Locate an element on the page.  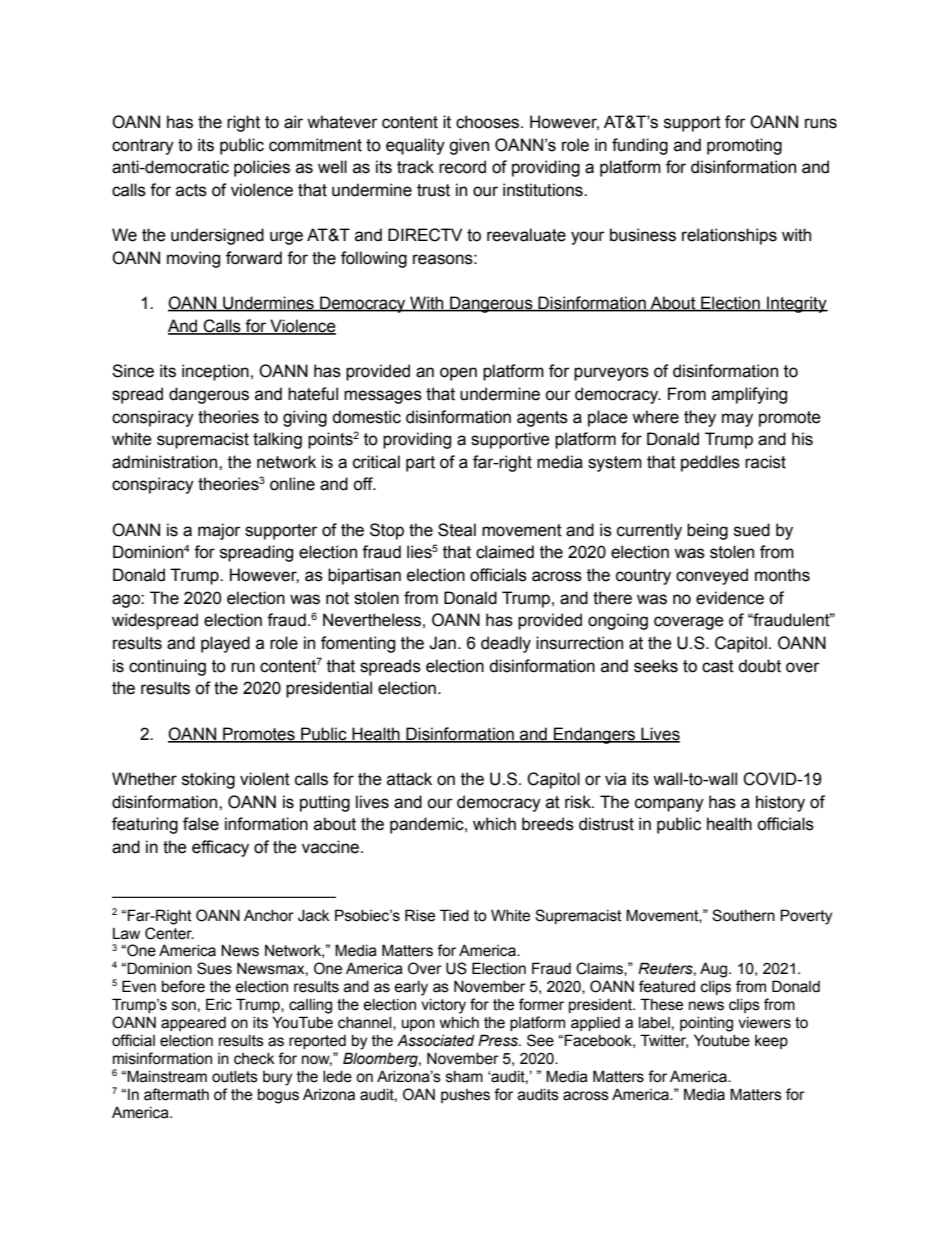
given is located at coordinates (469, 146).
